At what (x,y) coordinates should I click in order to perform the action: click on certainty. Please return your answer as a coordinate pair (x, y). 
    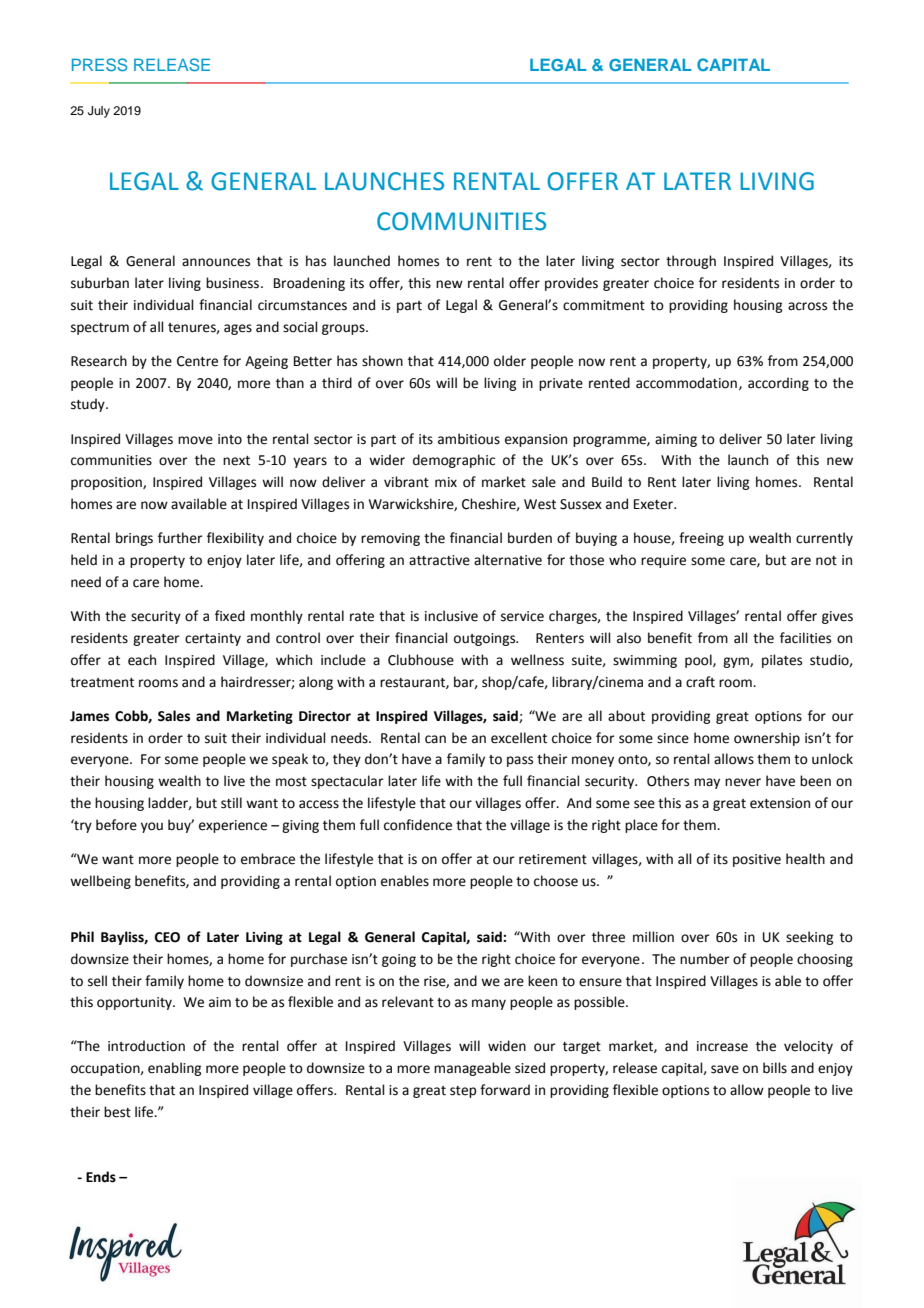
    Looking at the image, I should click on (213, 639).
